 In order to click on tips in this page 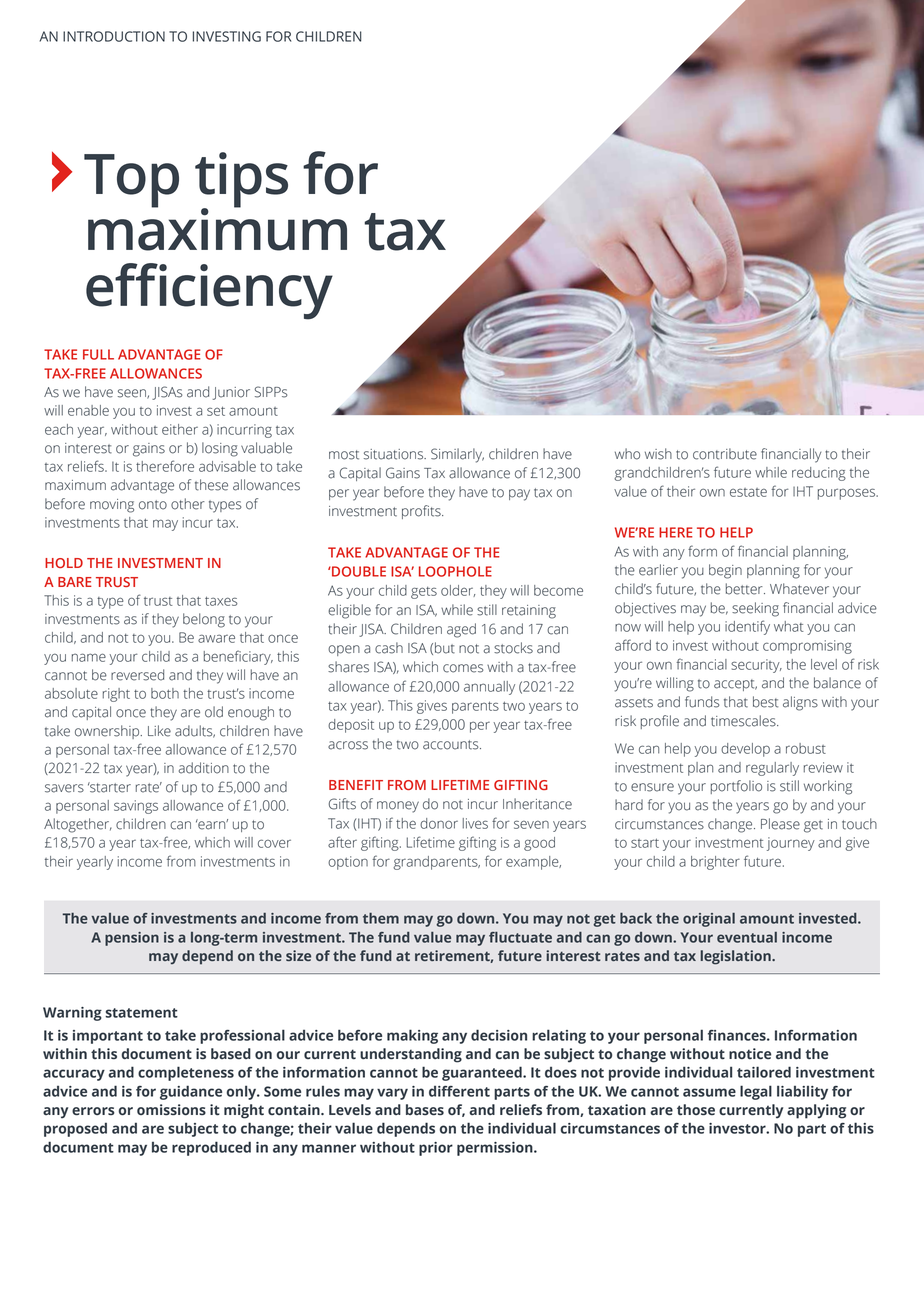, I will do `click(241, 181)`.
